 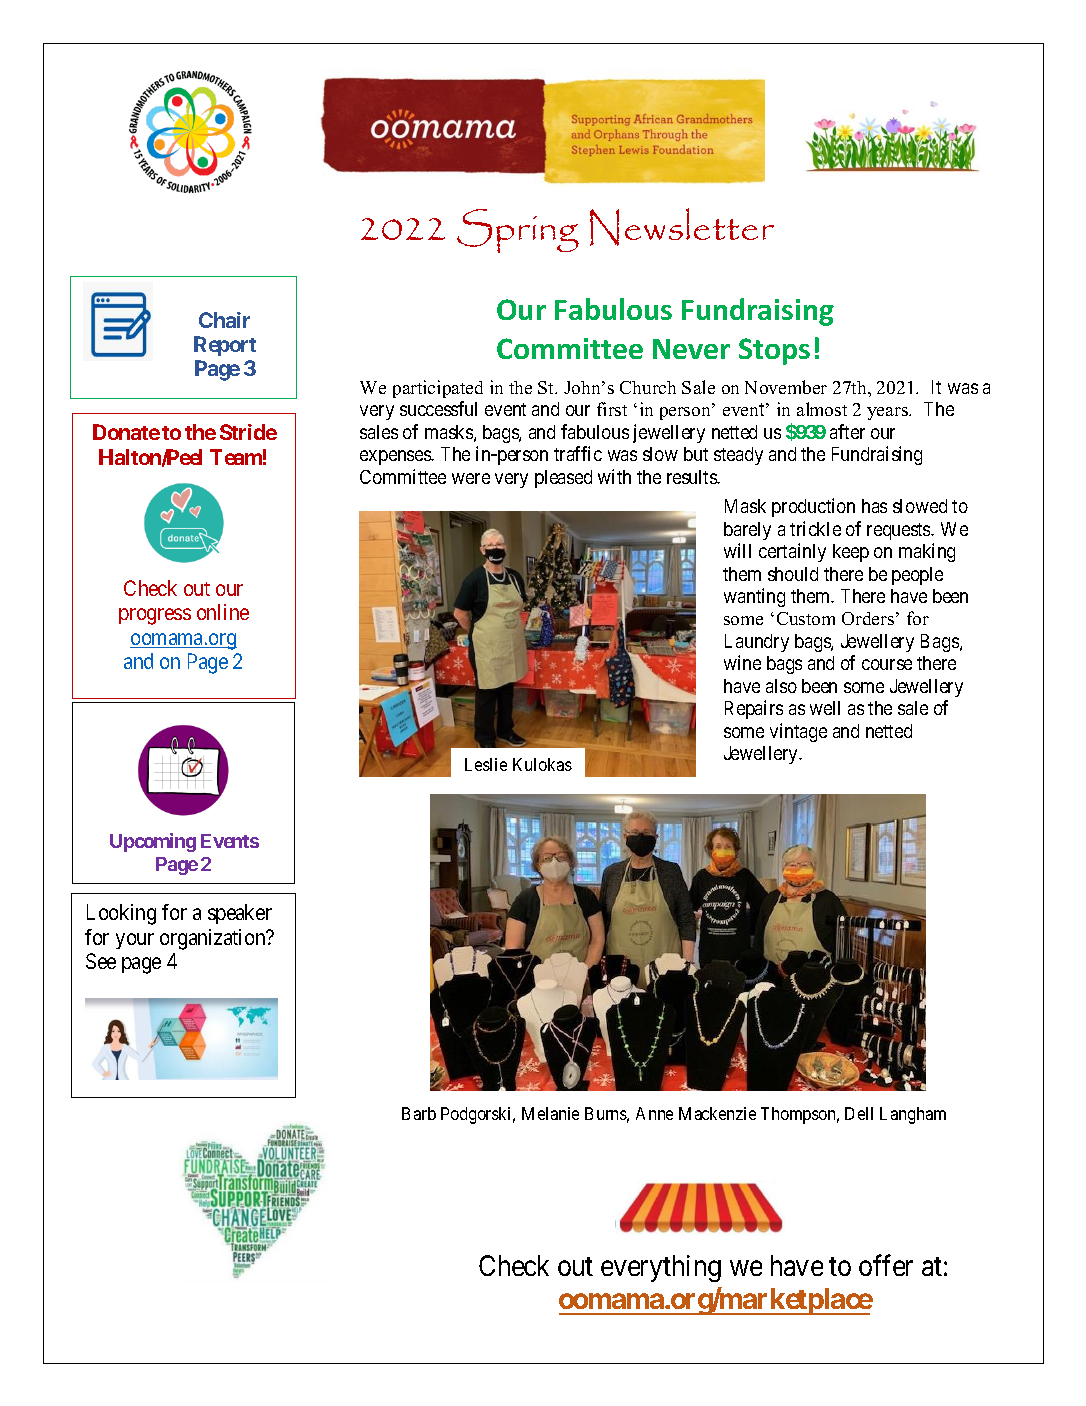 I want to click on Leslie, so click(x=486, y=764).
